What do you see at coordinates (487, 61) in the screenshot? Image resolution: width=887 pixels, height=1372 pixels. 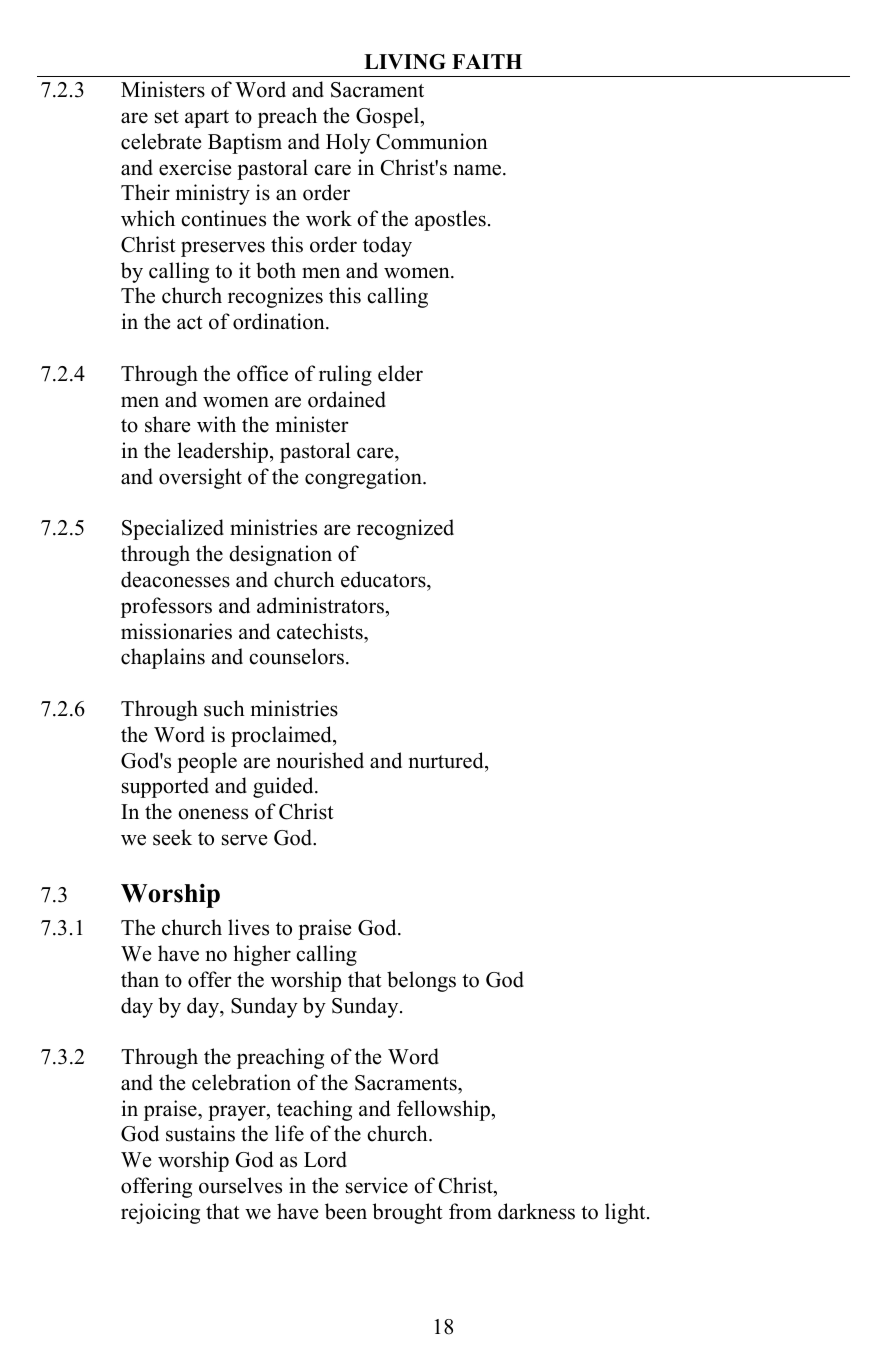 I see `FAITH` at bounding box center [487, 61].
